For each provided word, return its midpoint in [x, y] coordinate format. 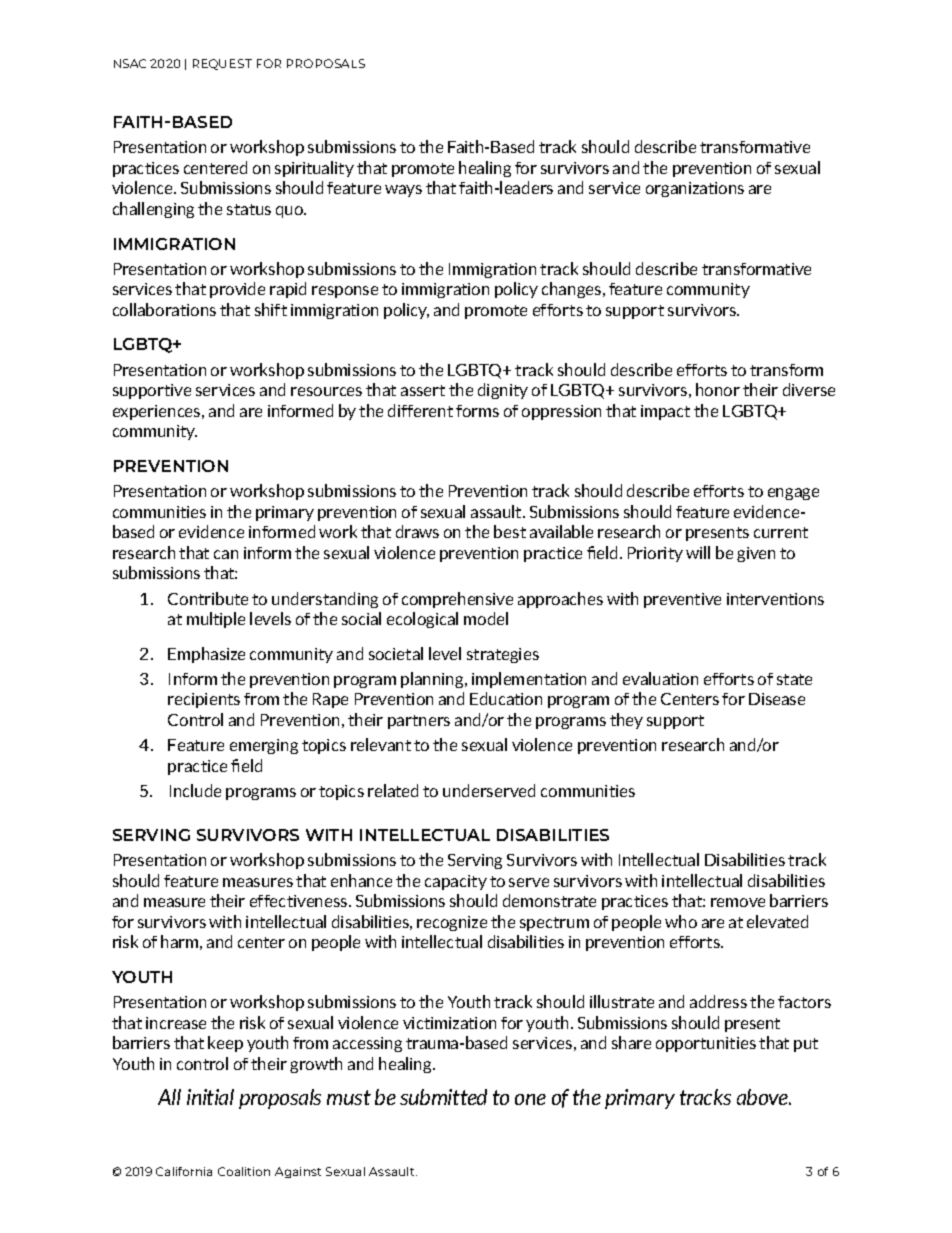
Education [506, 698]
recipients [204, 700]
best [510, 531]
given [756, 554]
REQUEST [222, 64]
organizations [695, 189]
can [226, 554]
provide [237, 290]
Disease [777, 699]
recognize [452, 923]
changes [573, 290]
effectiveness [300, 901]
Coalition [244, 1171]
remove [738, 902]
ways [403, 191]
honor [718, 389]
